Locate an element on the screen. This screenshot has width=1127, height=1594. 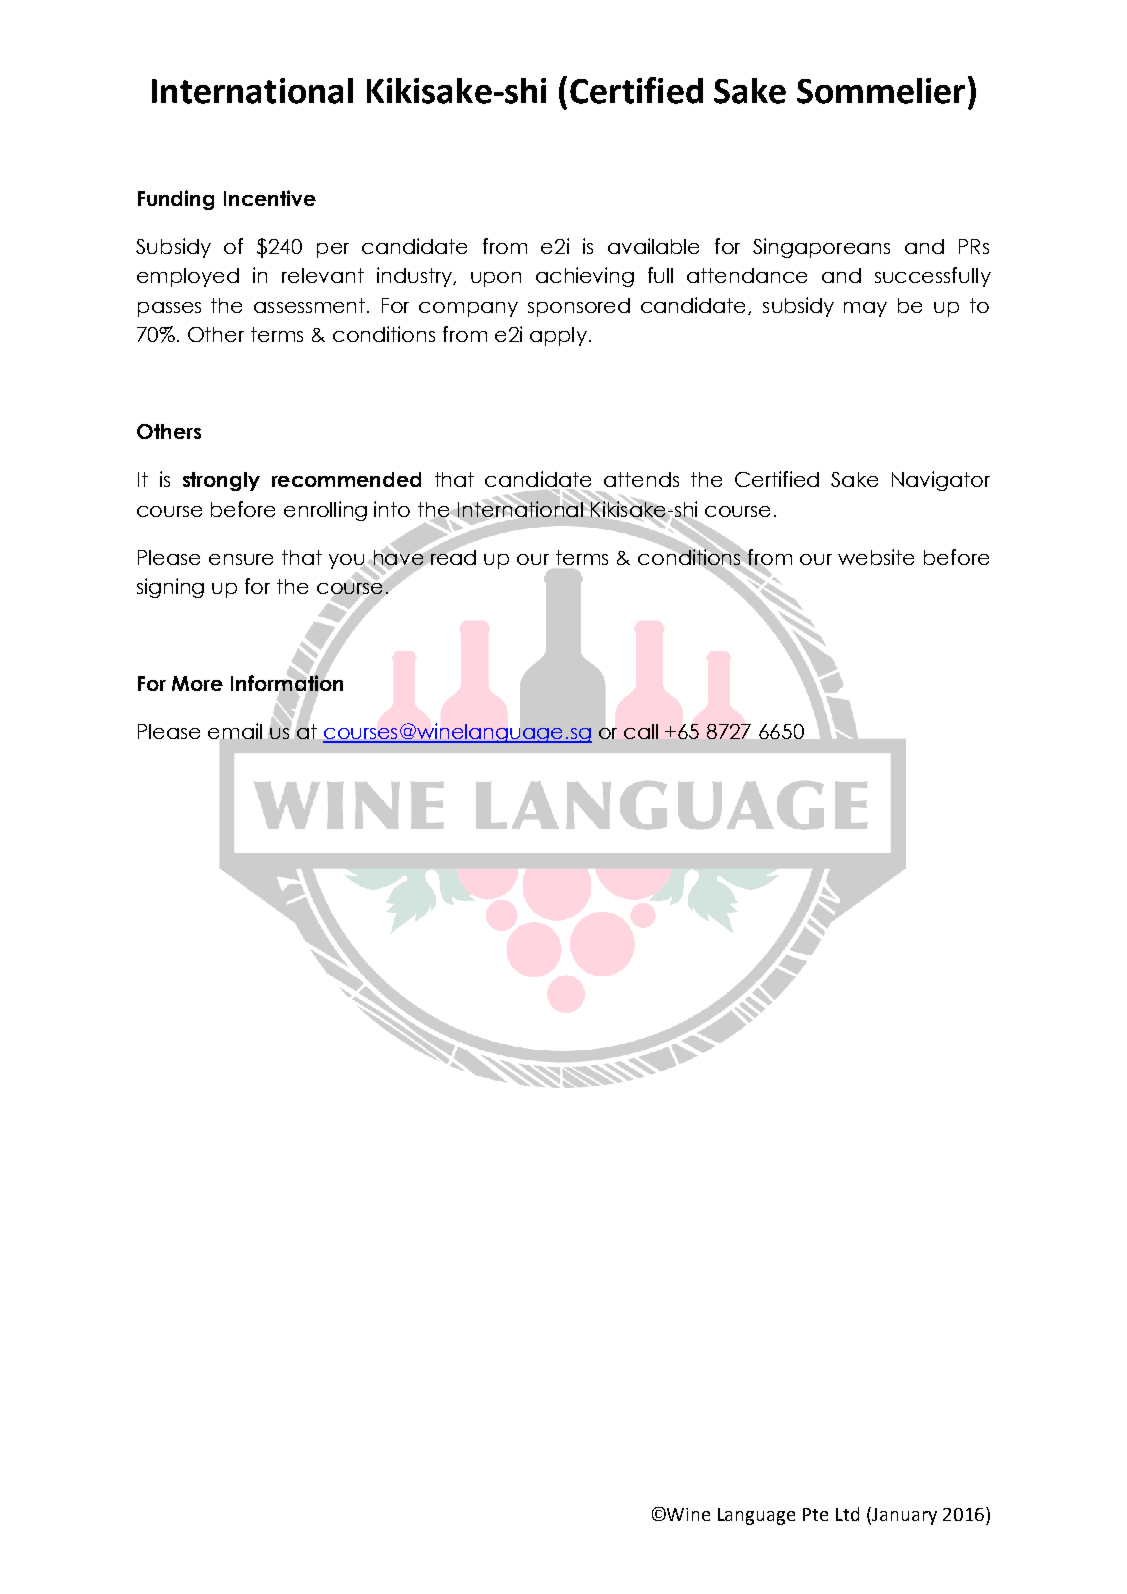
Navigator is located at coordinates (941, 481).
